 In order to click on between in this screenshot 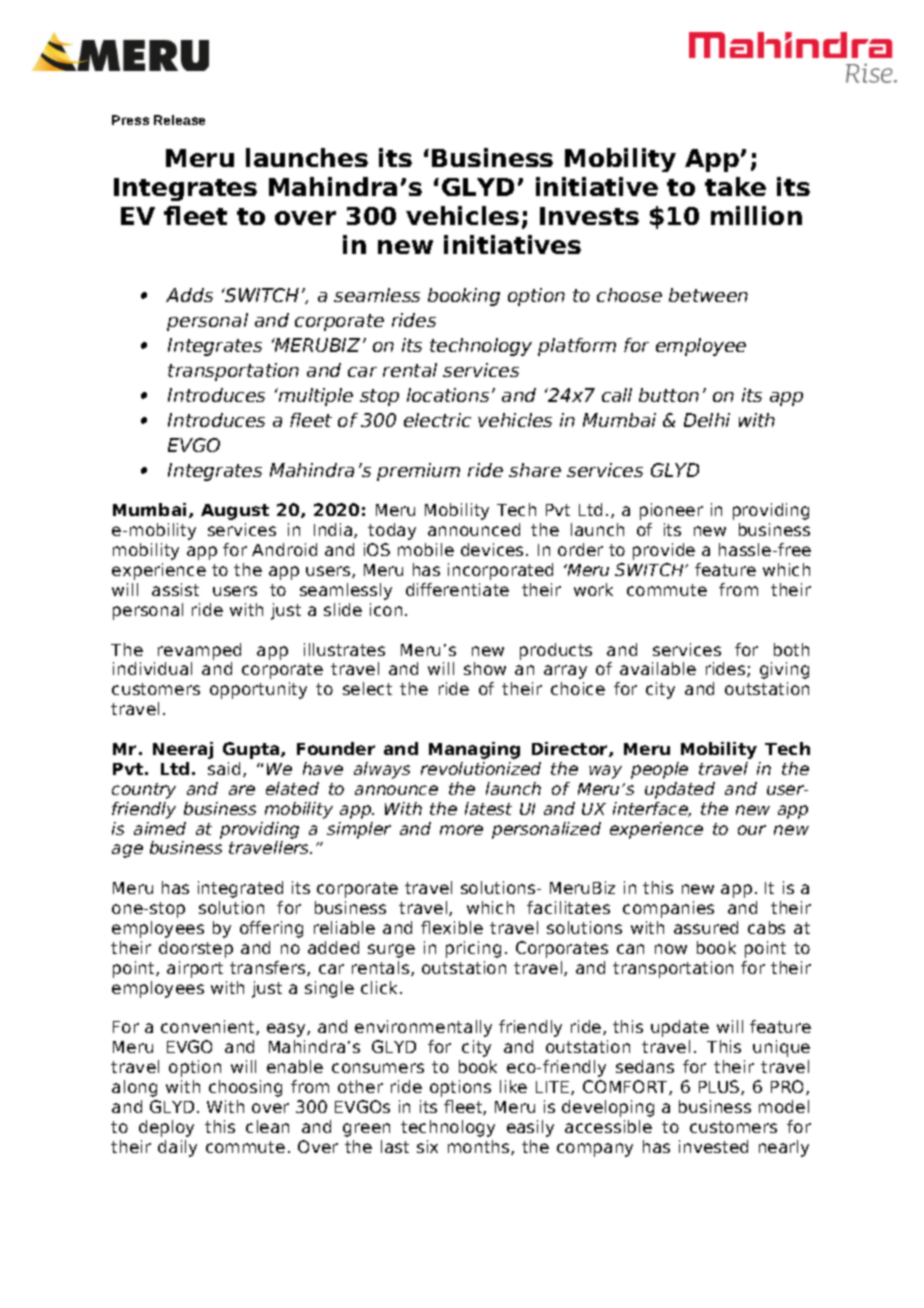, I will do `click(708, 295)`.
